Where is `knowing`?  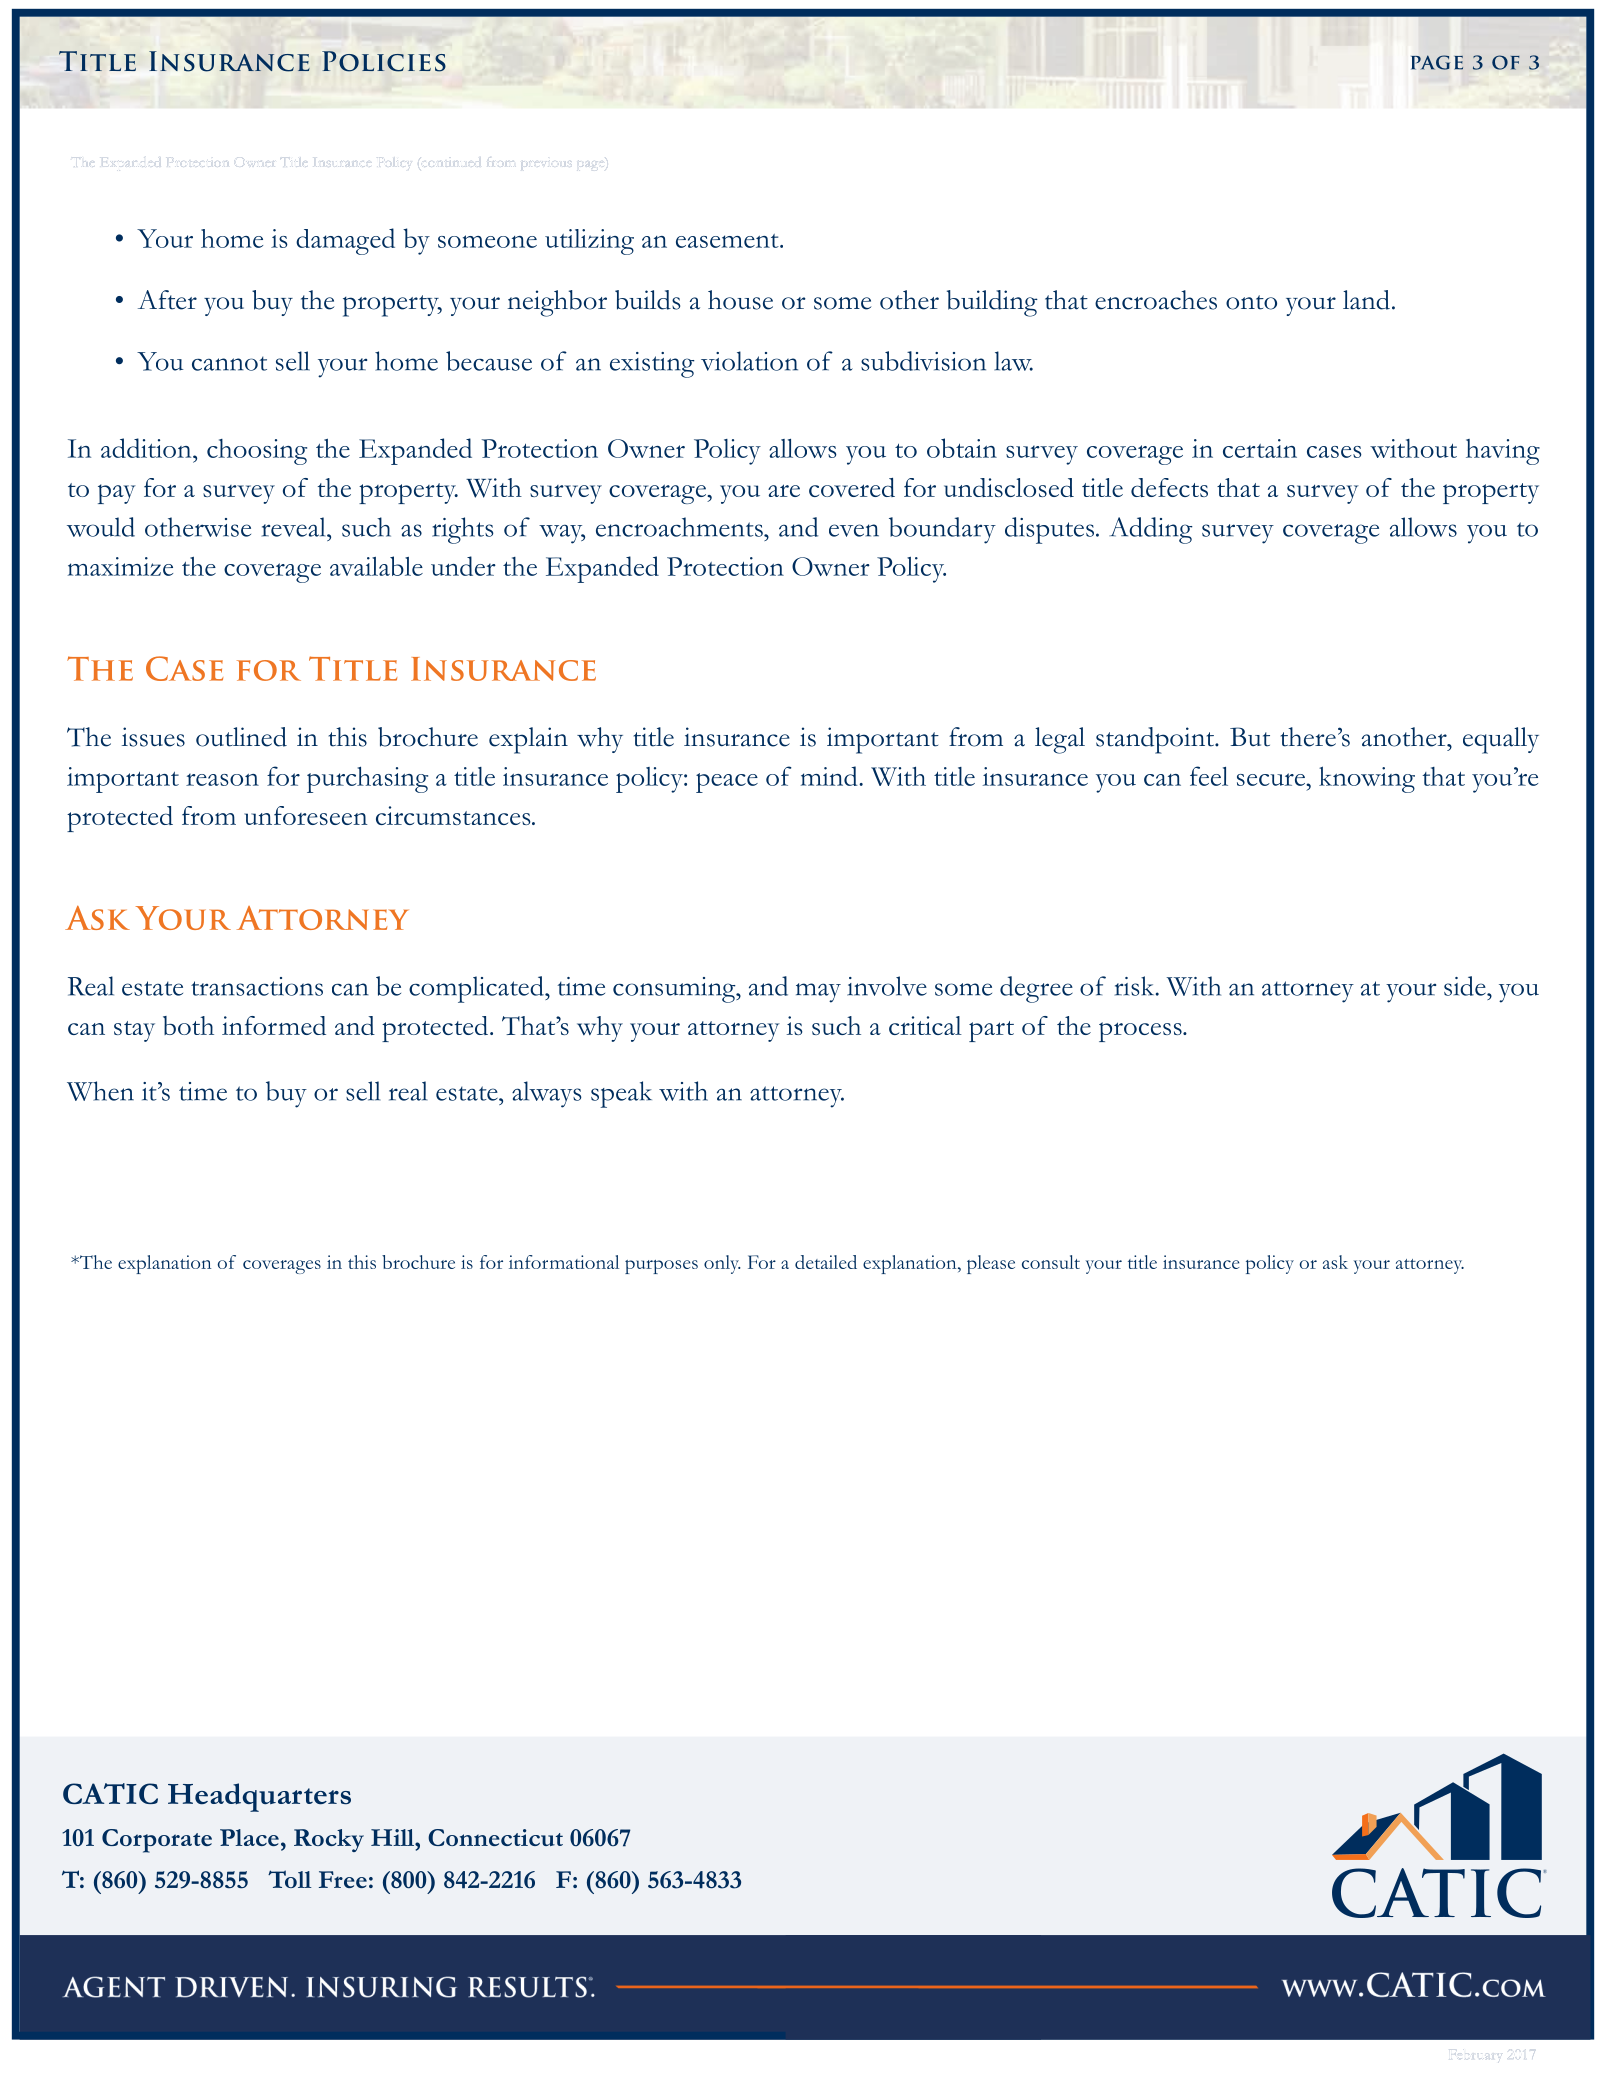
knowing is located at coordinates (1367, 779).
